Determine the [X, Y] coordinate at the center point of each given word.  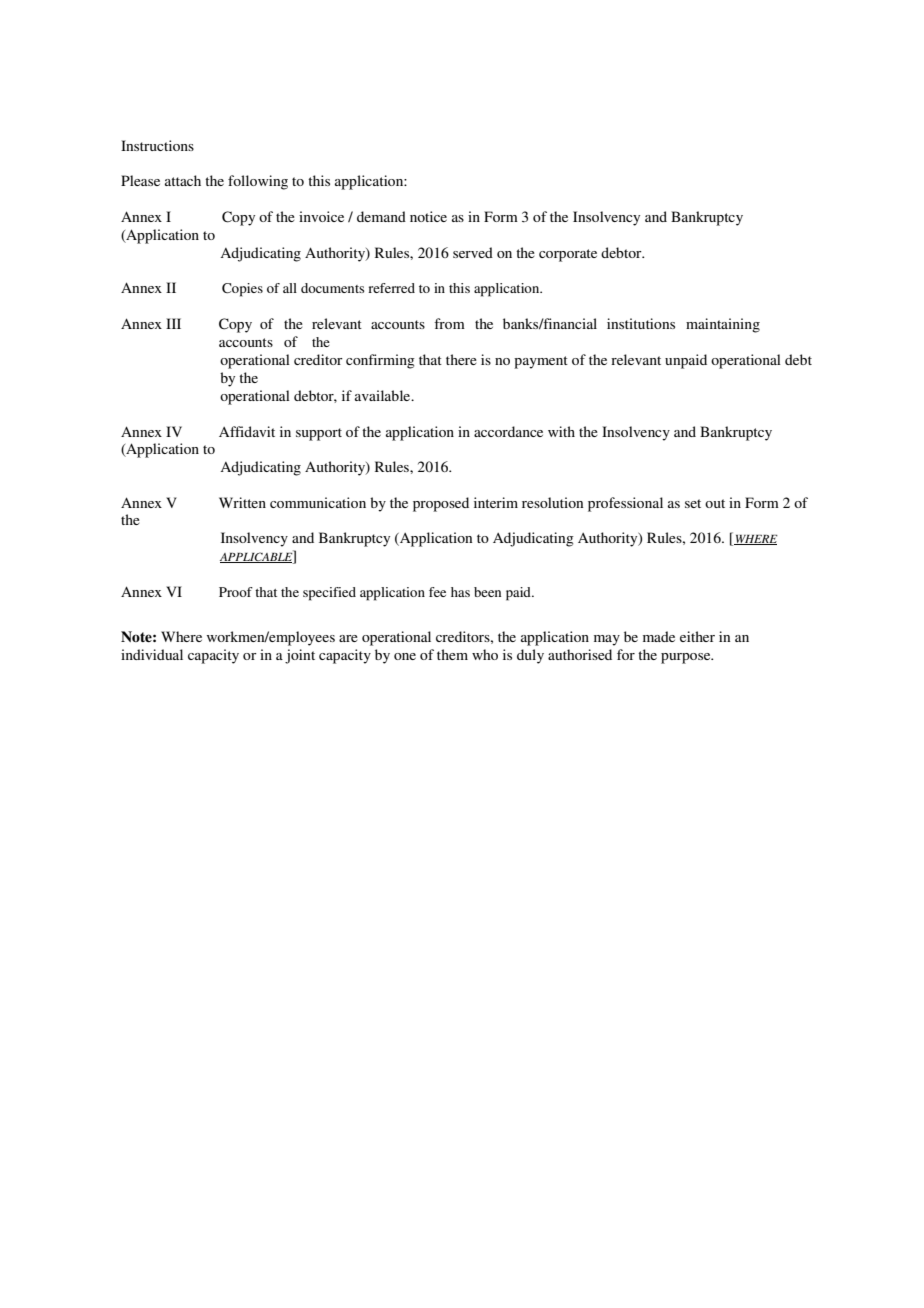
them [452, 654]
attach [183, 180]
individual [152, 654]
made [659, 636]
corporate [568, 255]
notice [428, 216]
